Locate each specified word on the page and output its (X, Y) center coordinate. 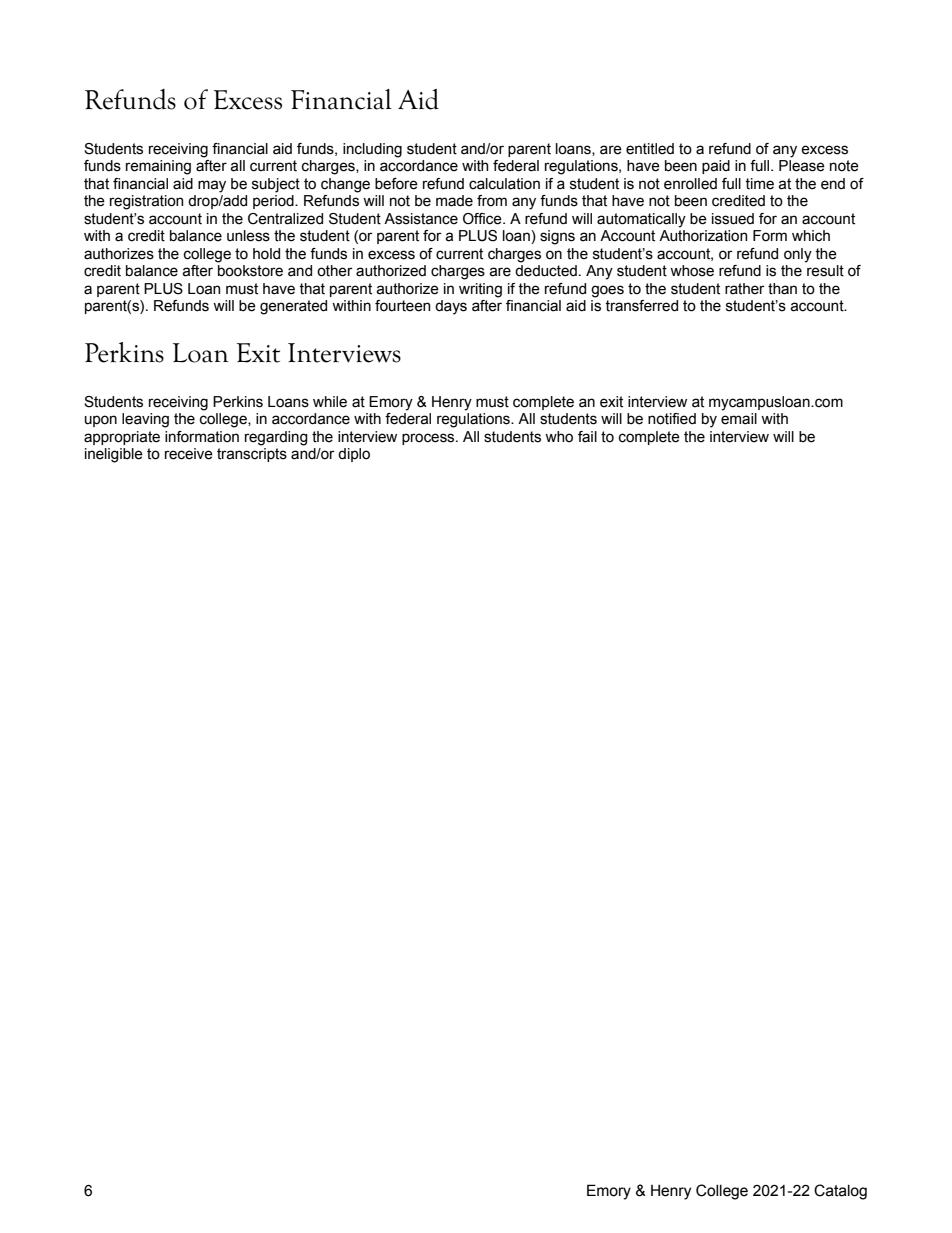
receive (189, 454)
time (759, 184)
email (739, 419)
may (212, 186)
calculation (504, 184)
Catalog (840, 1192)
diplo (354, 455)
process (429, 439)
